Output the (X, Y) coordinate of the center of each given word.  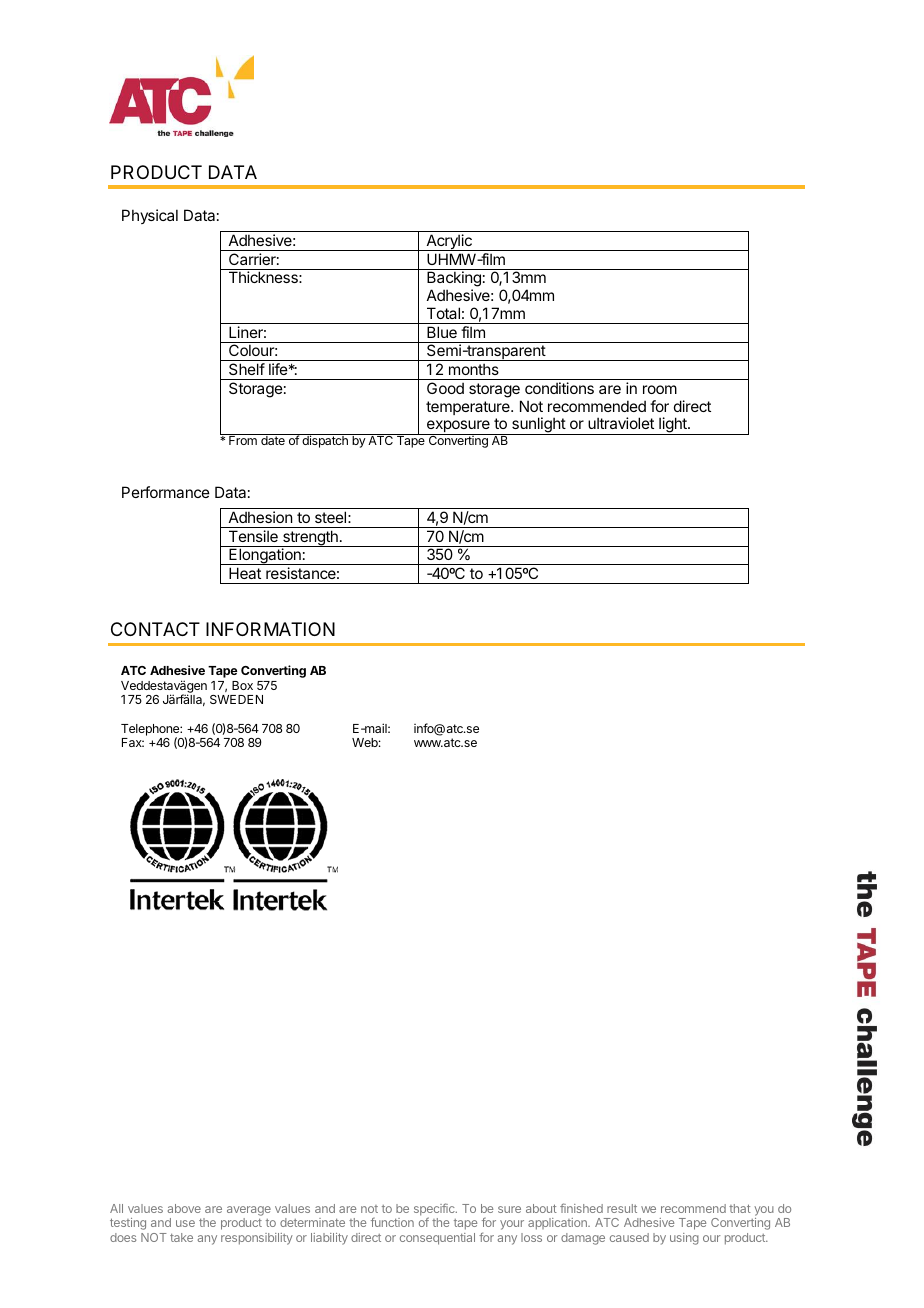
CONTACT (155, 629)
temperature (469, 408)
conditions (559, 388)
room (660, 389)
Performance (166, 492)
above (184, 1208)
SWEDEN (236, 699)
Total (443, 313)
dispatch (325, 441)
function (392, 1222)
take (181, 1237)
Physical (150, 216)
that (740, 1208)
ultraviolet (621, 423)
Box (242, 685)
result (622, 1208)
